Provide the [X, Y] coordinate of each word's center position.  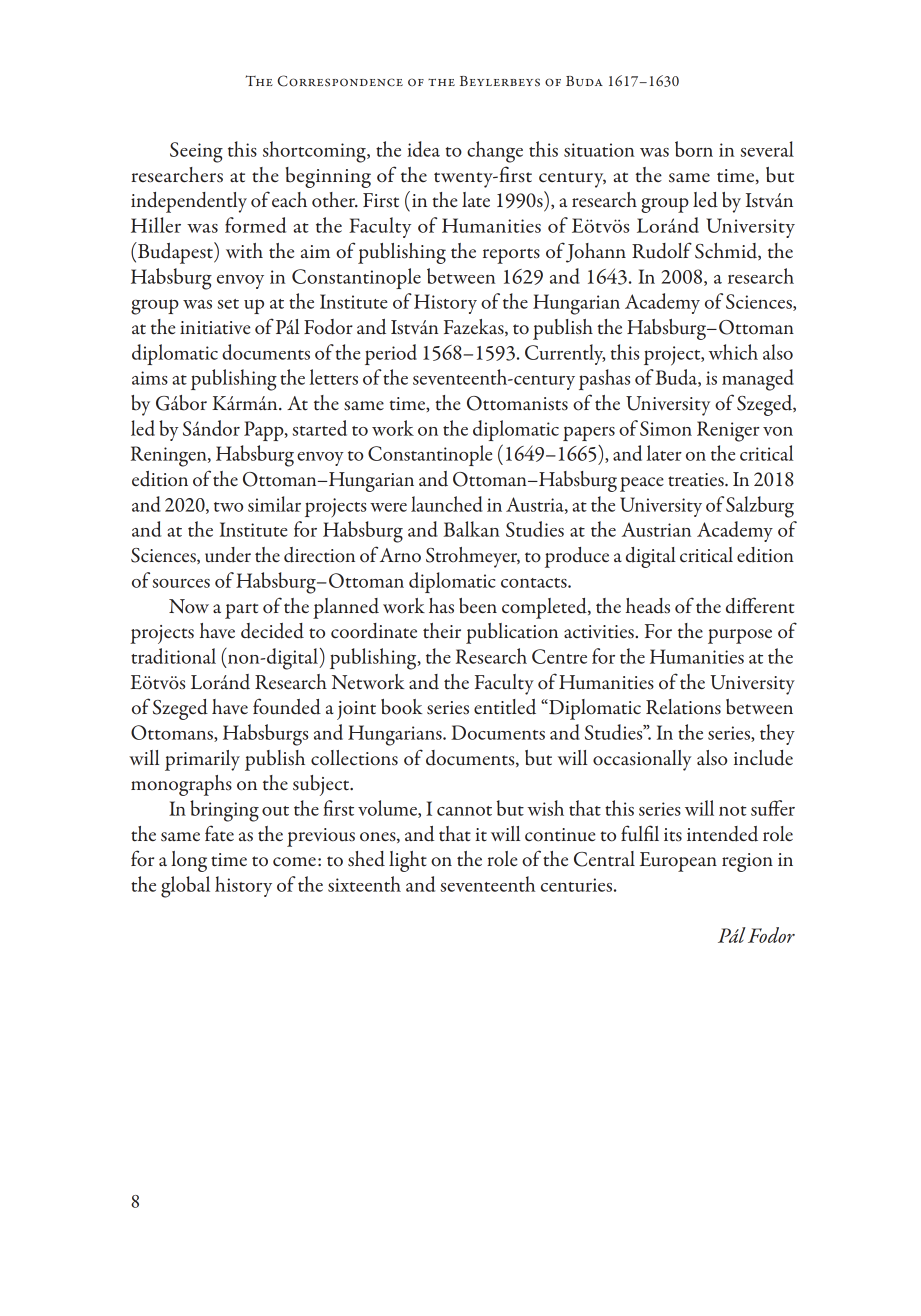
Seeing [196, 152]
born [694, 149]
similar [274, 504]
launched [447, 504]
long [189, 861]
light [408, 861]
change [495, 152]
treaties [697, 480]
